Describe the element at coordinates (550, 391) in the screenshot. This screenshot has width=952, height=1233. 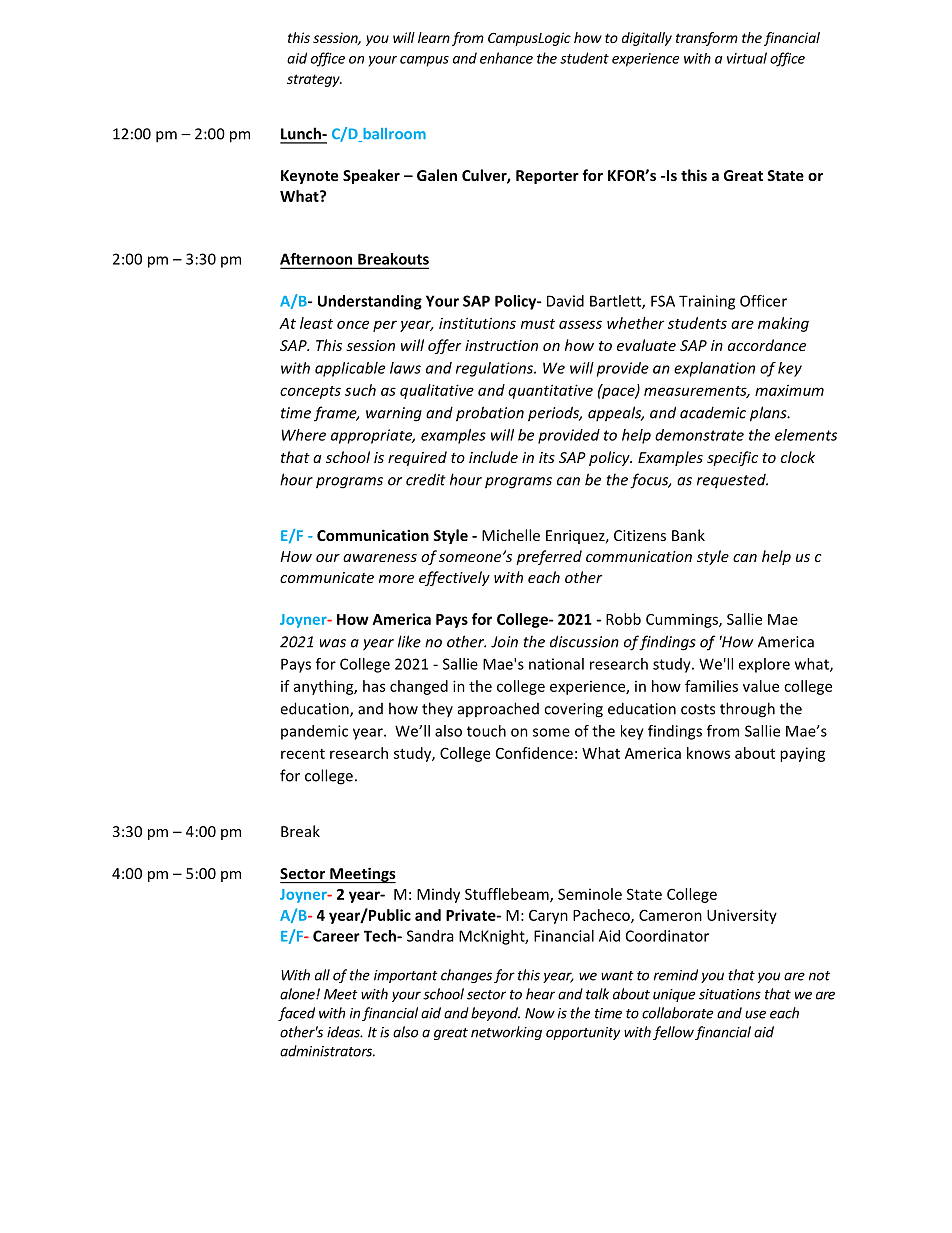
I see `quantitative` at that location.
